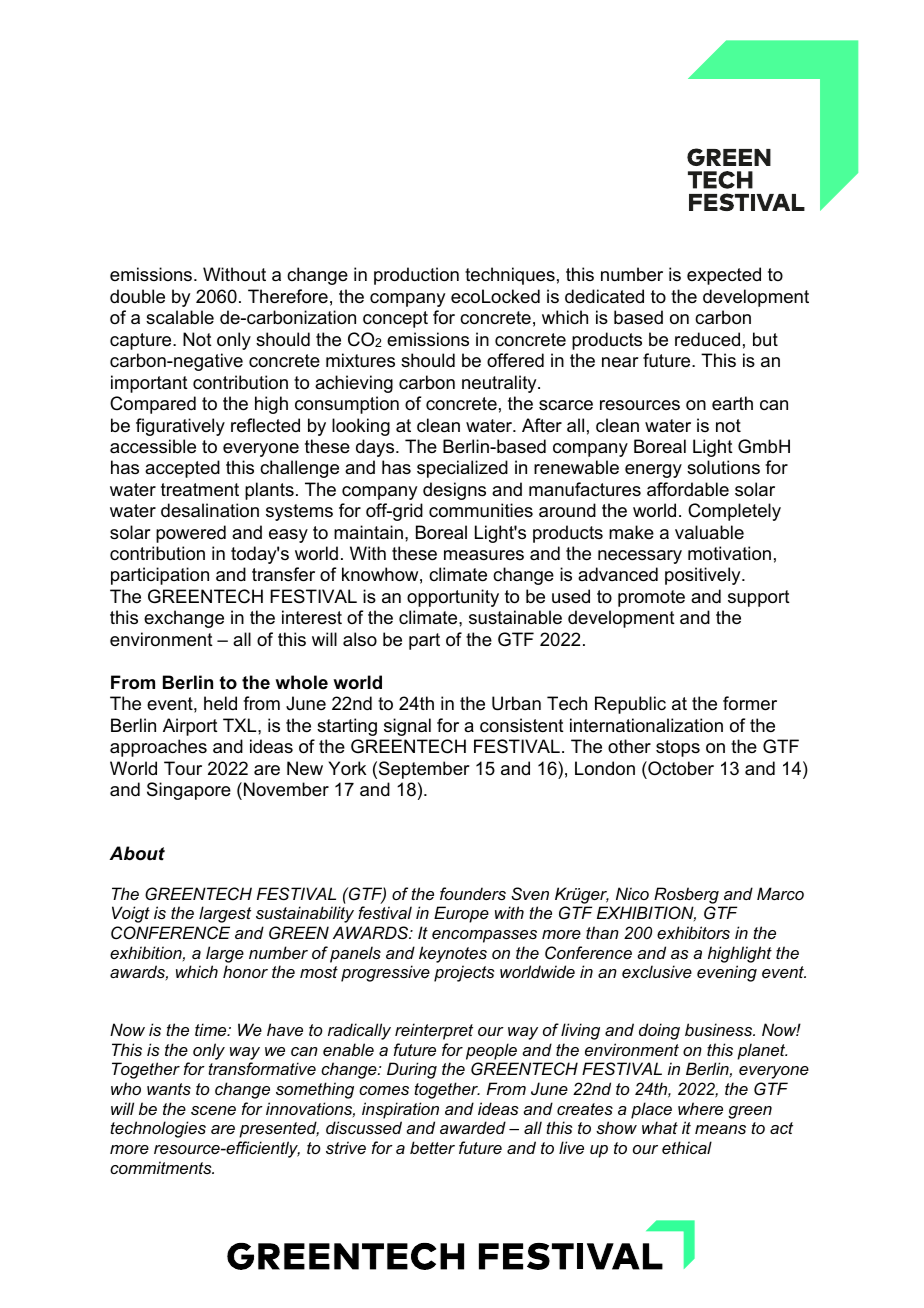 This image has width=924, height=1308. What do you see at coordinates (724, 276) in the image?
I see `expected` at bounding box center [724, 276].
